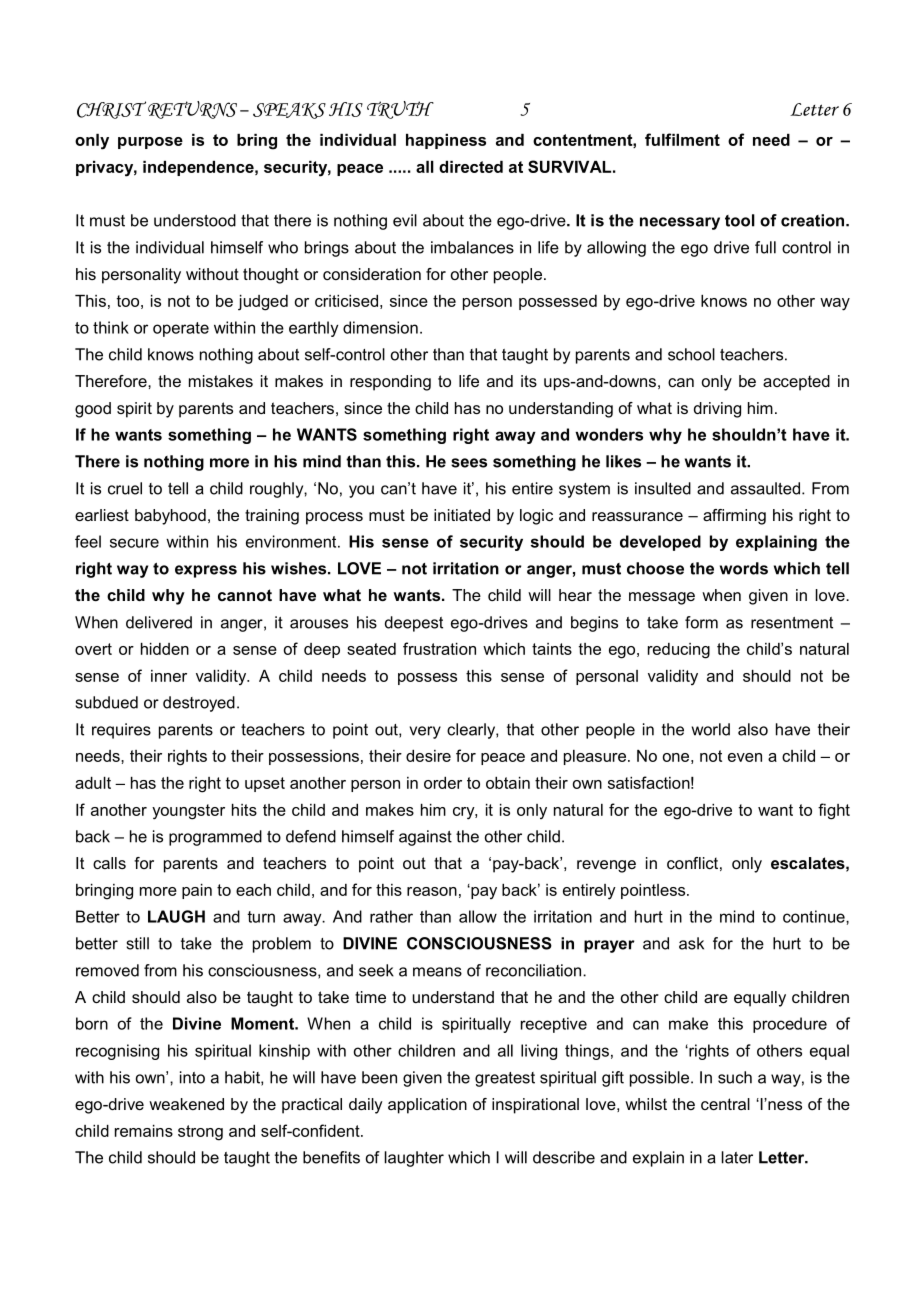  What do you see at coordinates (682, 139) in the screenshot?
I see `fulfilment` at bounding box center [682, 139].
